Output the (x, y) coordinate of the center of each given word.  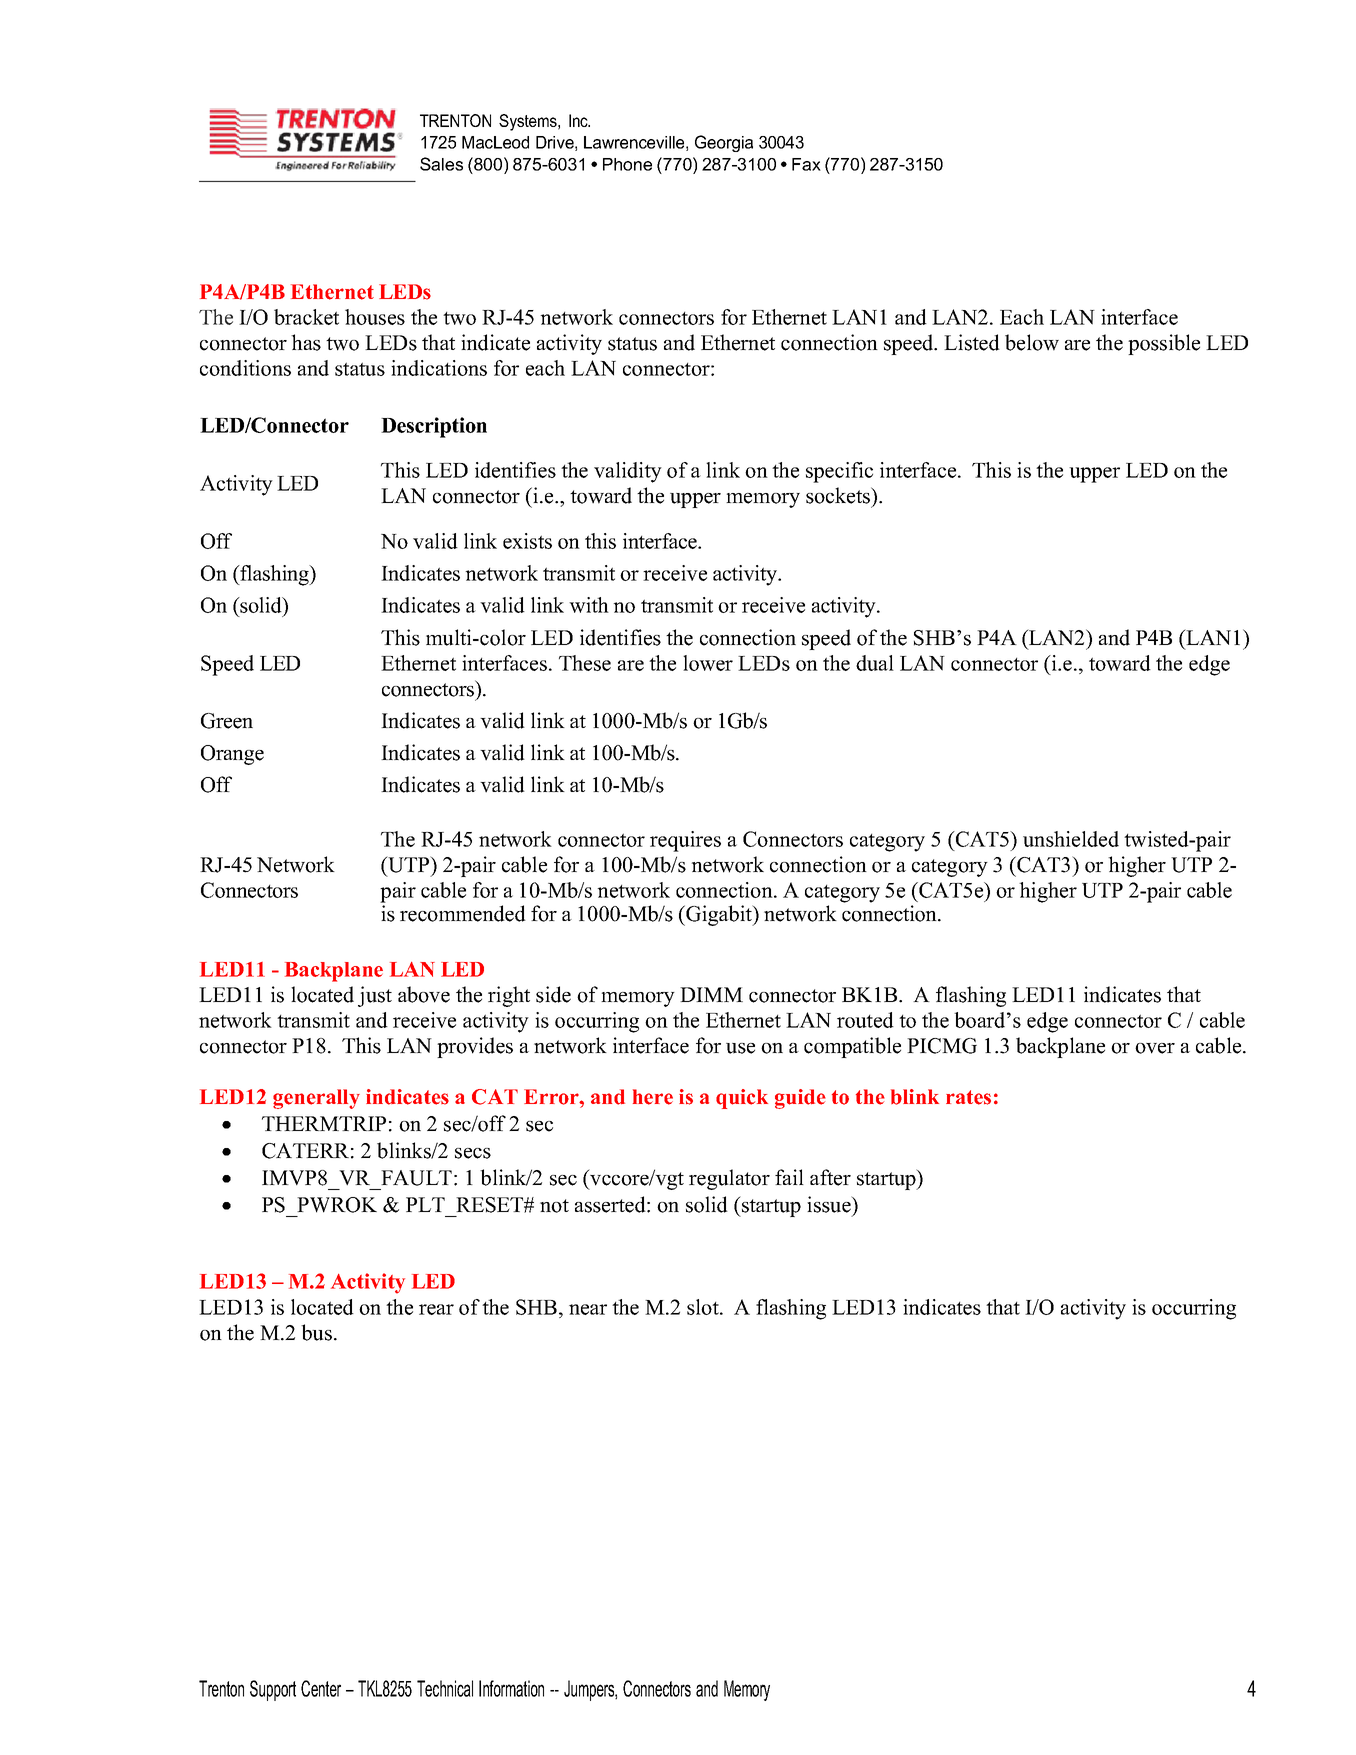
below (1032, 342)
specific (839, 472)
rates (968, 1097)
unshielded (1071, 839)
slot (704, 1307)
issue (830, 1204)
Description (434, 427)
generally (316, 1099)
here (653, 1097)
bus (316, 1332)
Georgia (724, 143)
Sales (441, 164)
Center (321, 1688)
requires (685, 841)
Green (227, 721)
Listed (972, 342)
